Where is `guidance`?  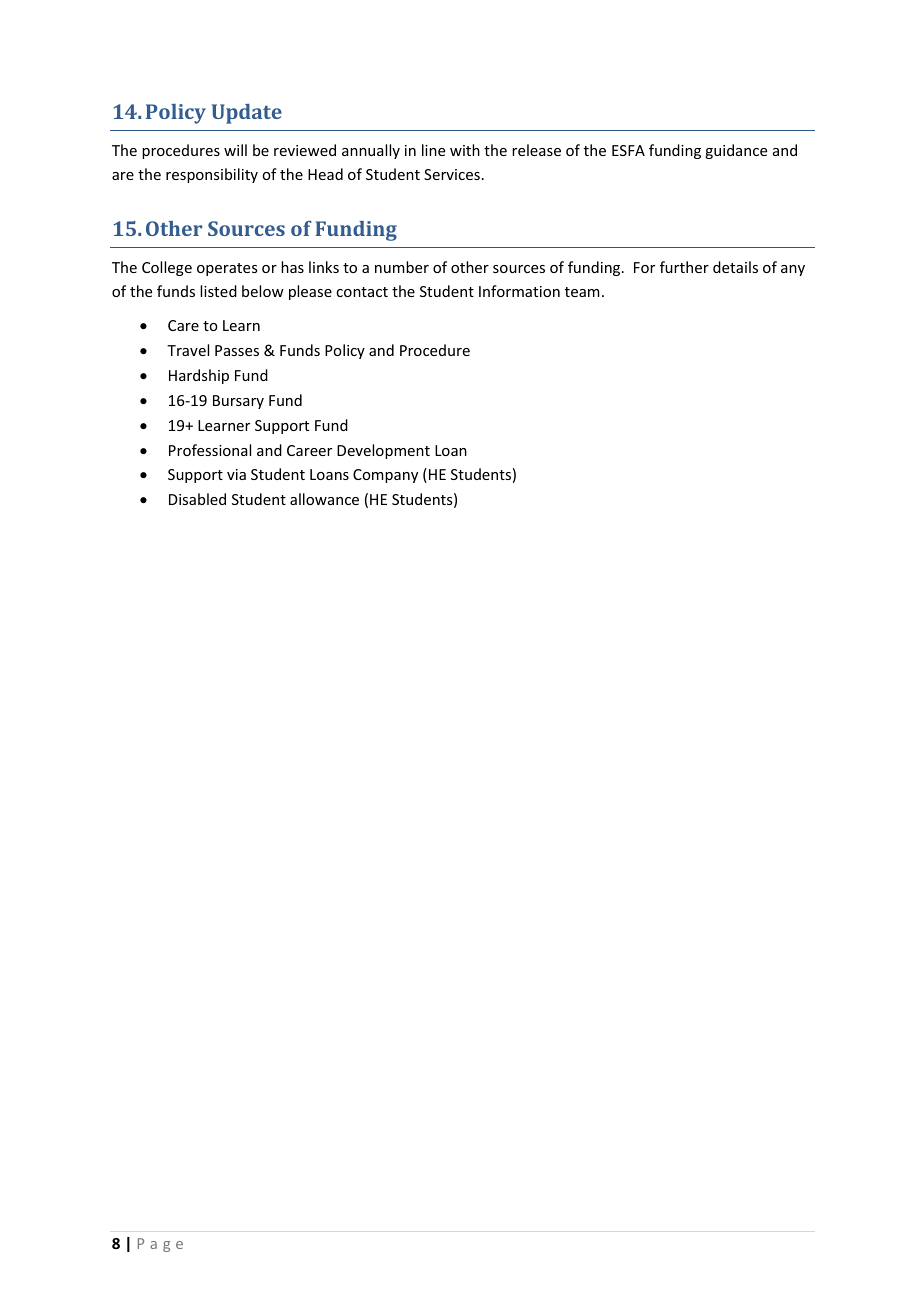 guidance is located at coordinates (736, 151).
